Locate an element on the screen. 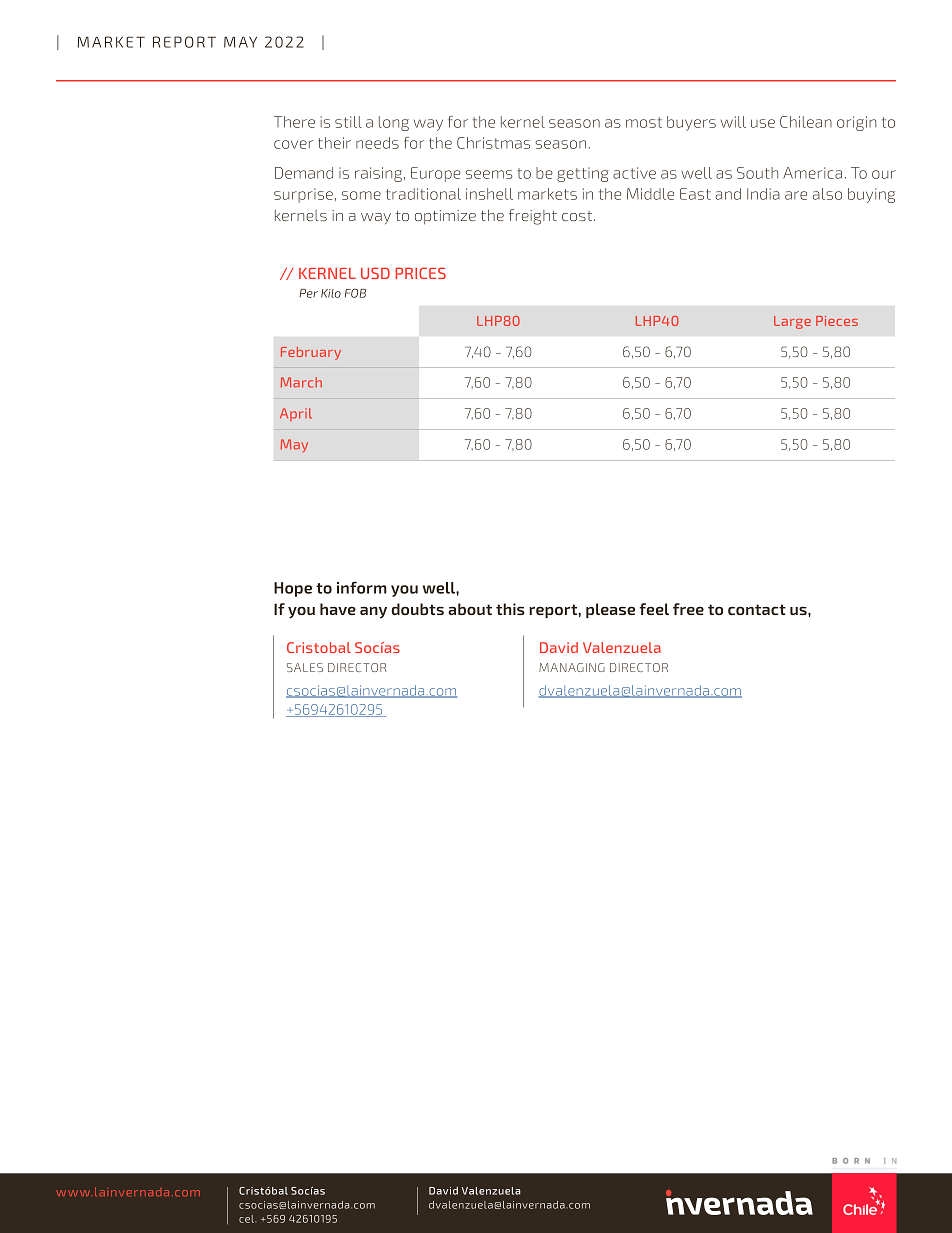 The width and height of the screenshot is (952, 1233). their is located at coordinates (334, 143).
